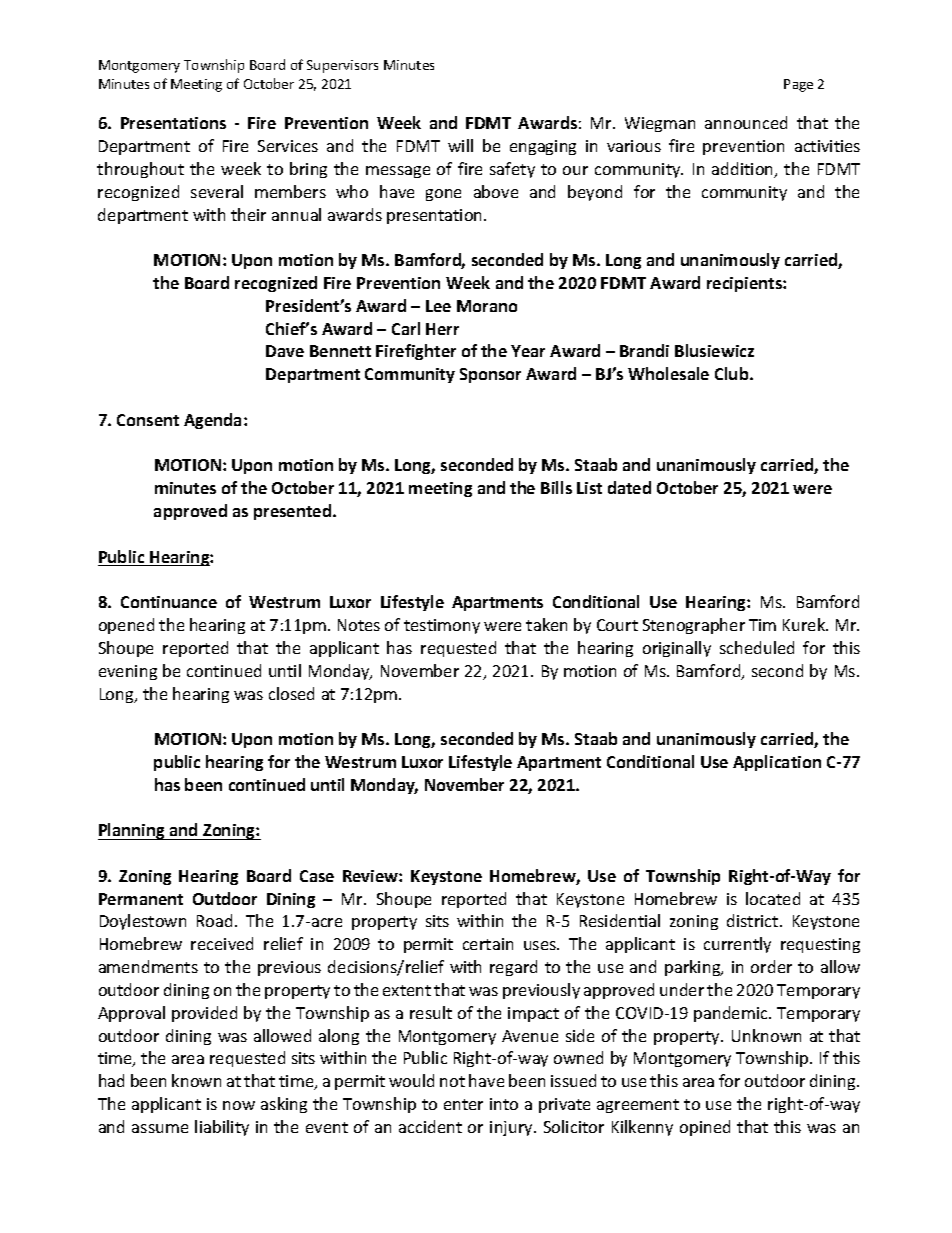 Image resolution: width=952 pixels, height=1233 pixels. Describe the element at coordinates (288, 146) in the screenshot. I see `Services` at that location.
